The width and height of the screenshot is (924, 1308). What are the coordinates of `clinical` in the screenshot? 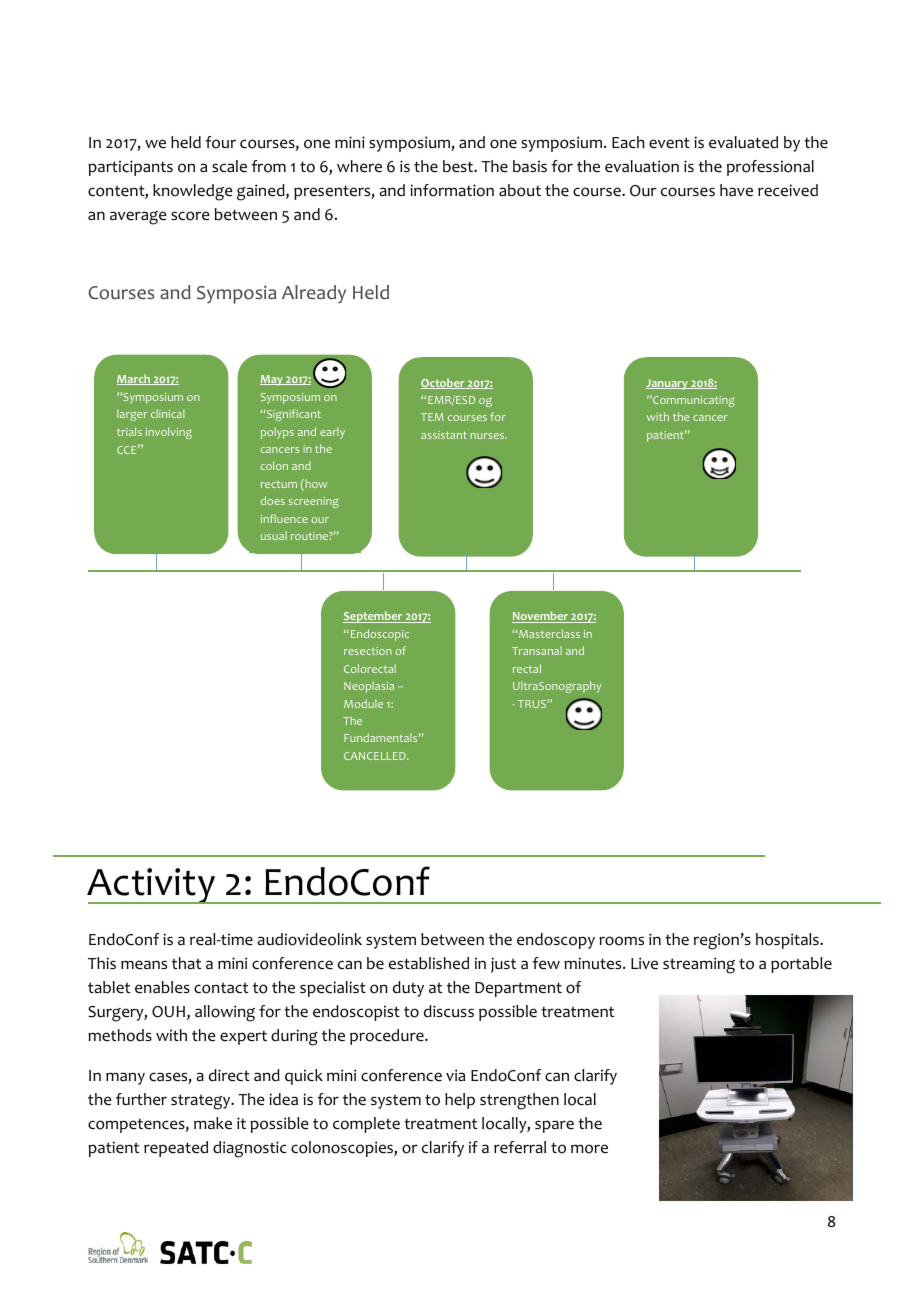 It's located at (168, 413).
